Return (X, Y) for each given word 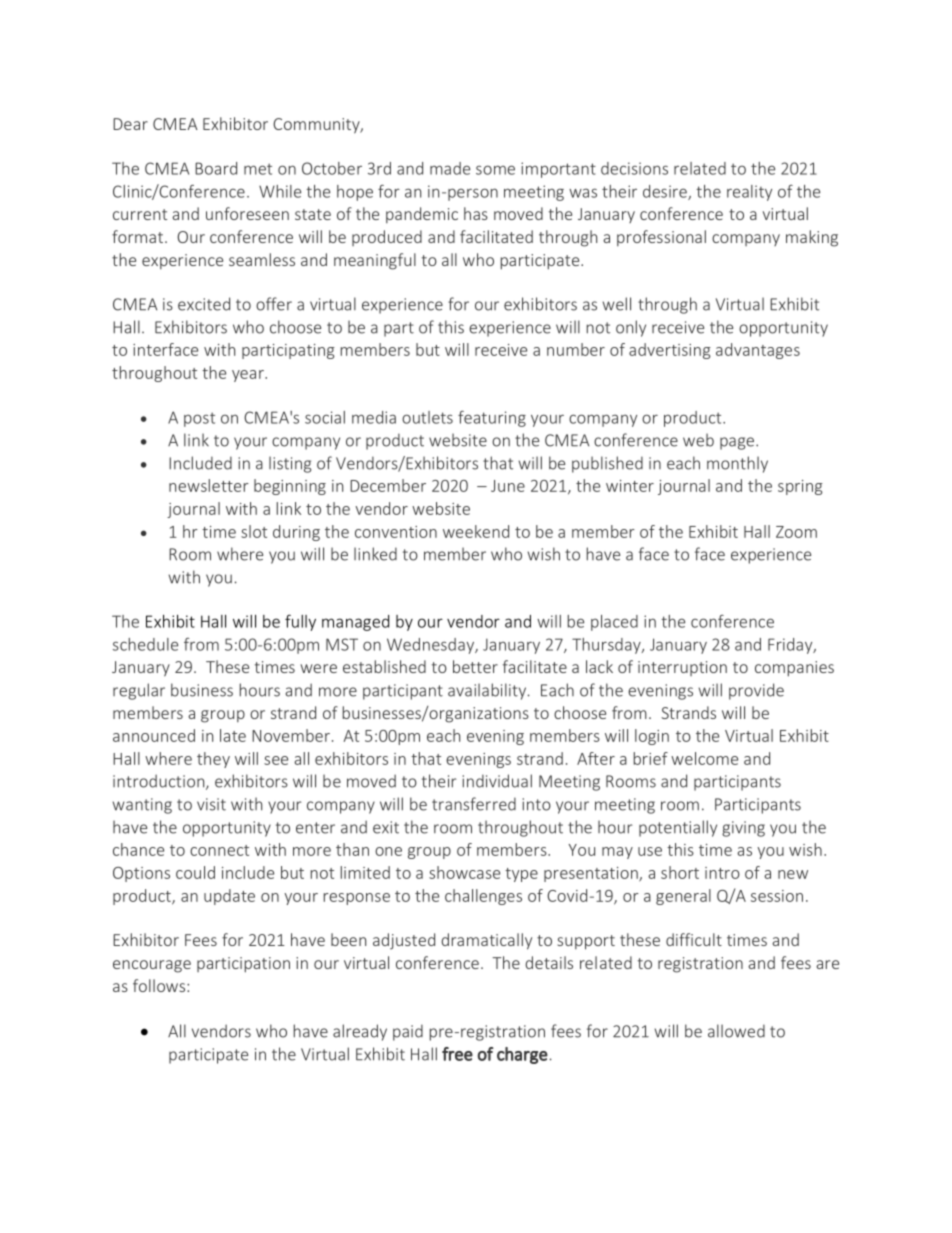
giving (743, 829)
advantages (758, 351)
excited (204, 304)
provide (756, 691)
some (495, 170)
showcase (464, 872)
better (475, 666)
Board (216, 168)
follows (160, 985)
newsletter (209, 485)
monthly (737, 464)
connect (219, 850)
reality (749, 193)
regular (139, 691)
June (508, 486)
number (576, 349)
